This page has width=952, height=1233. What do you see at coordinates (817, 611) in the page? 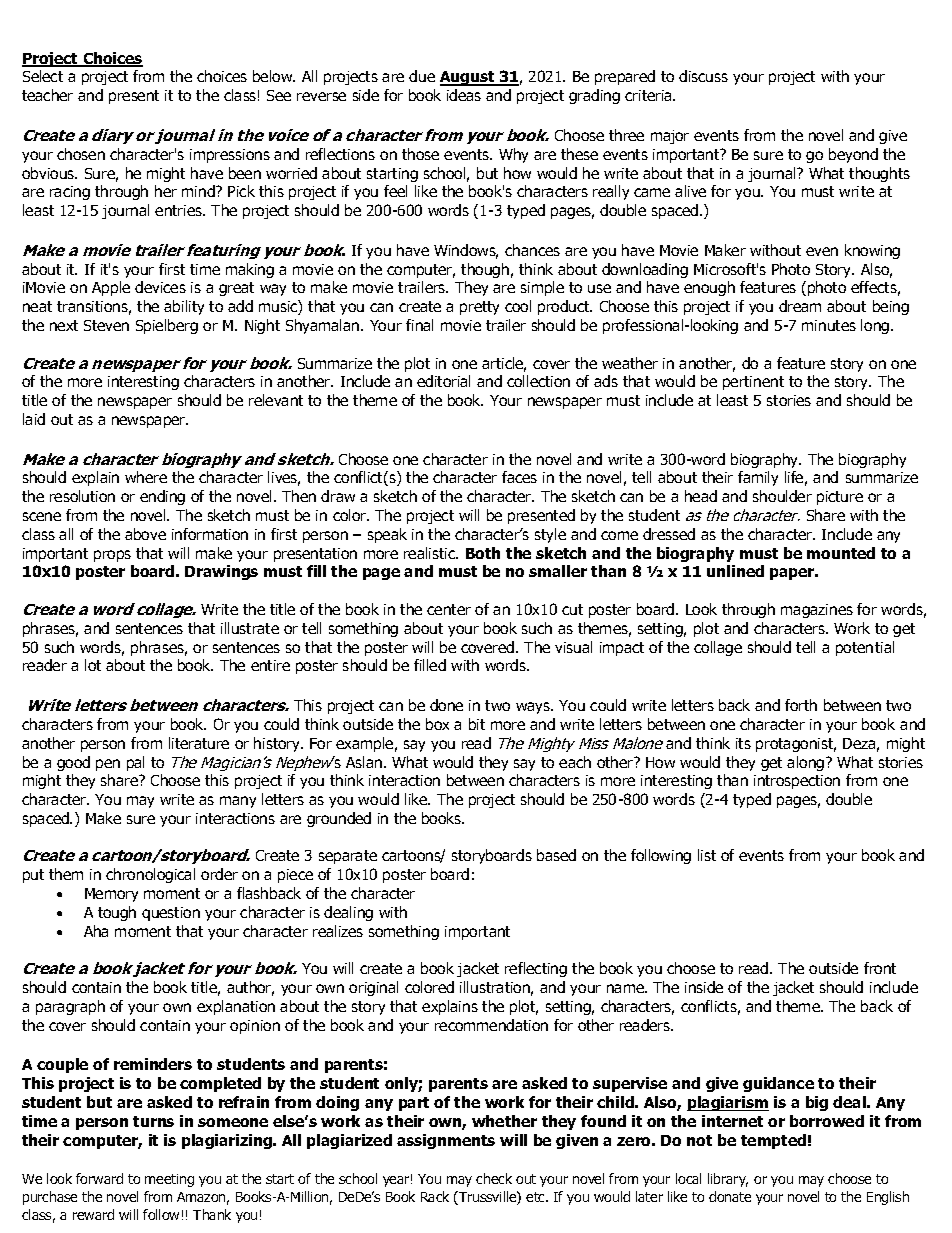
I see `magazines` at bounding box center [817, 611].
